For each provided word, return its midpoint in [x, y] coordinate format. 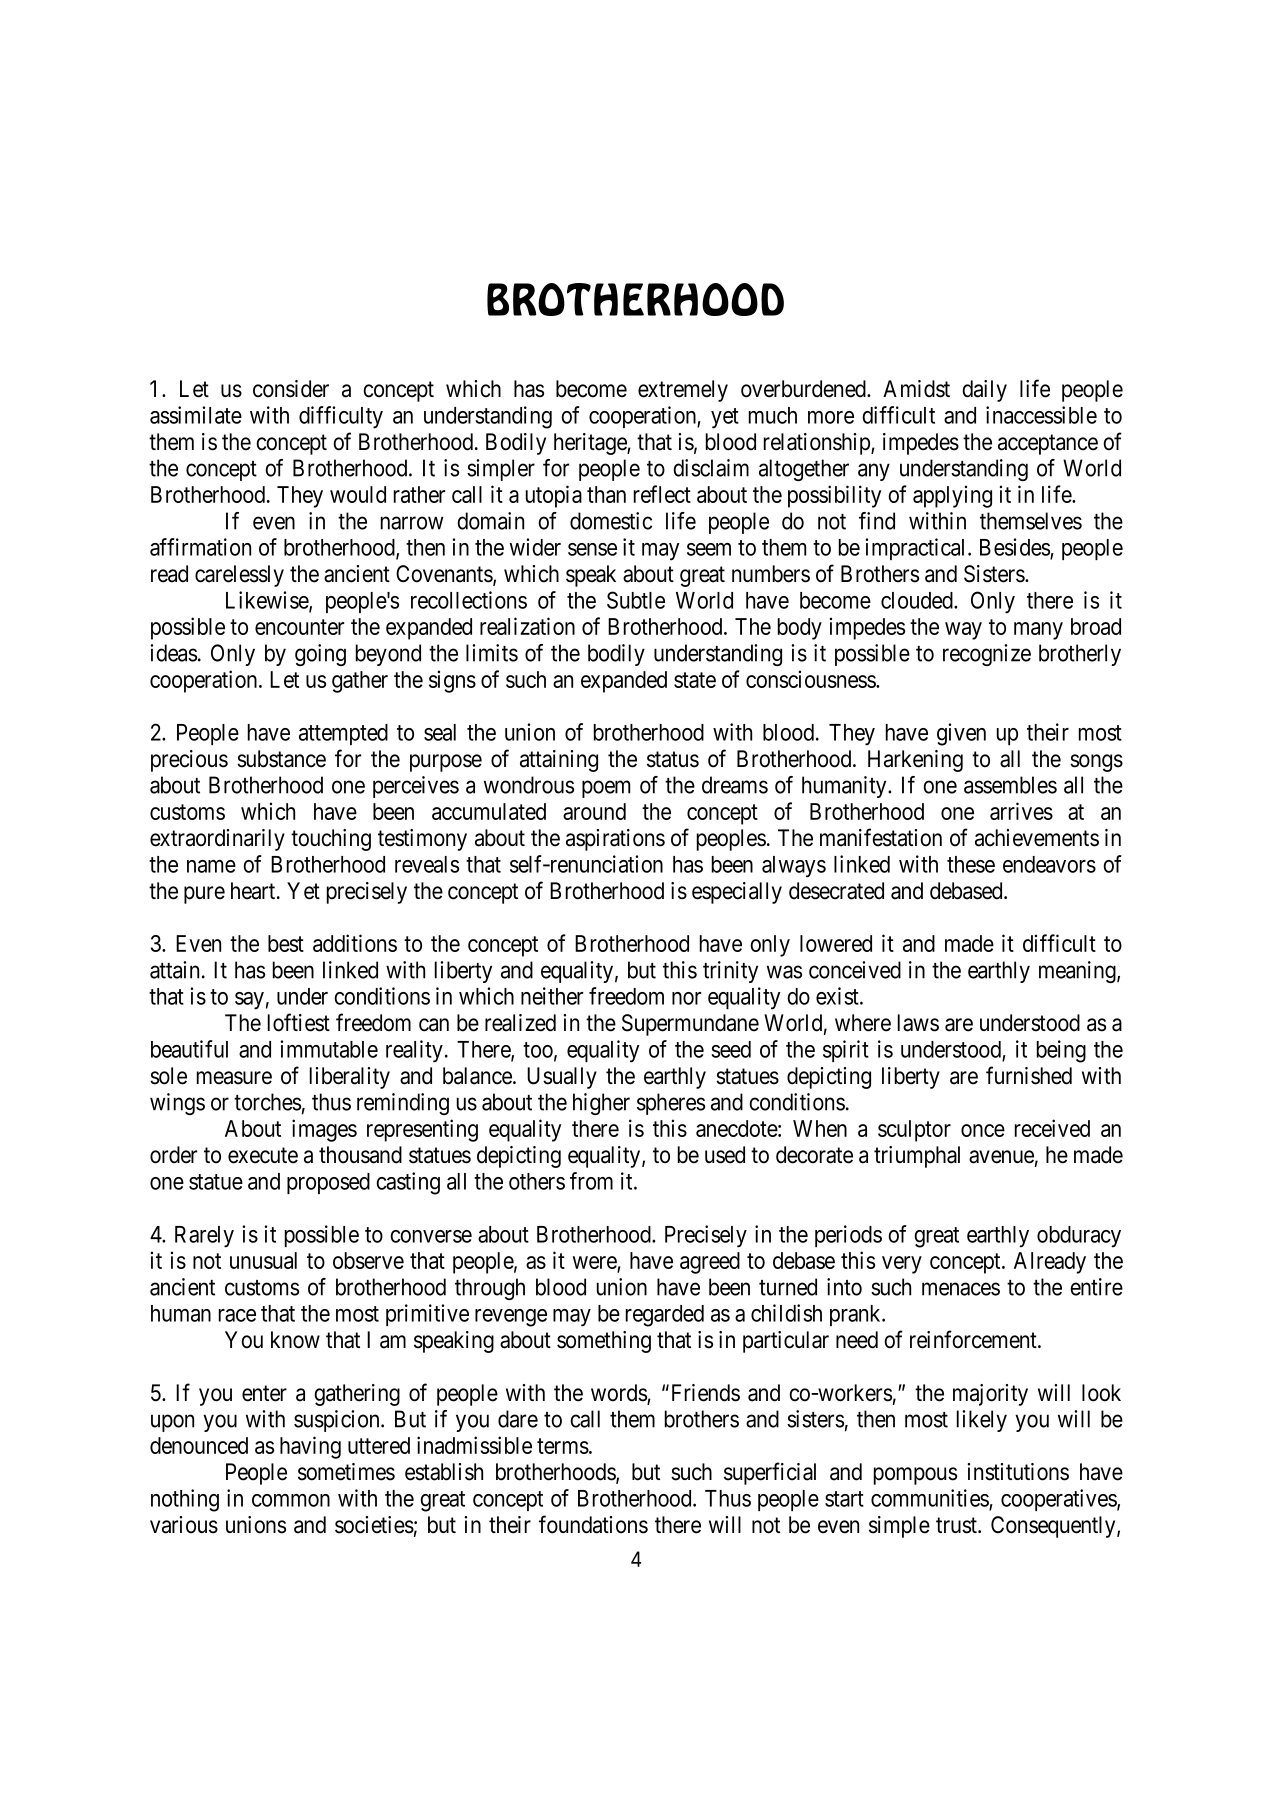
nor [686, 998]
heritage [591, 444]
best [286, 943]
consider [291, 389]
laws [918, 1023]
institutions [1018, 1472]
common [291, 1500]
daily [984, 391]
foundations [593, 1524]
